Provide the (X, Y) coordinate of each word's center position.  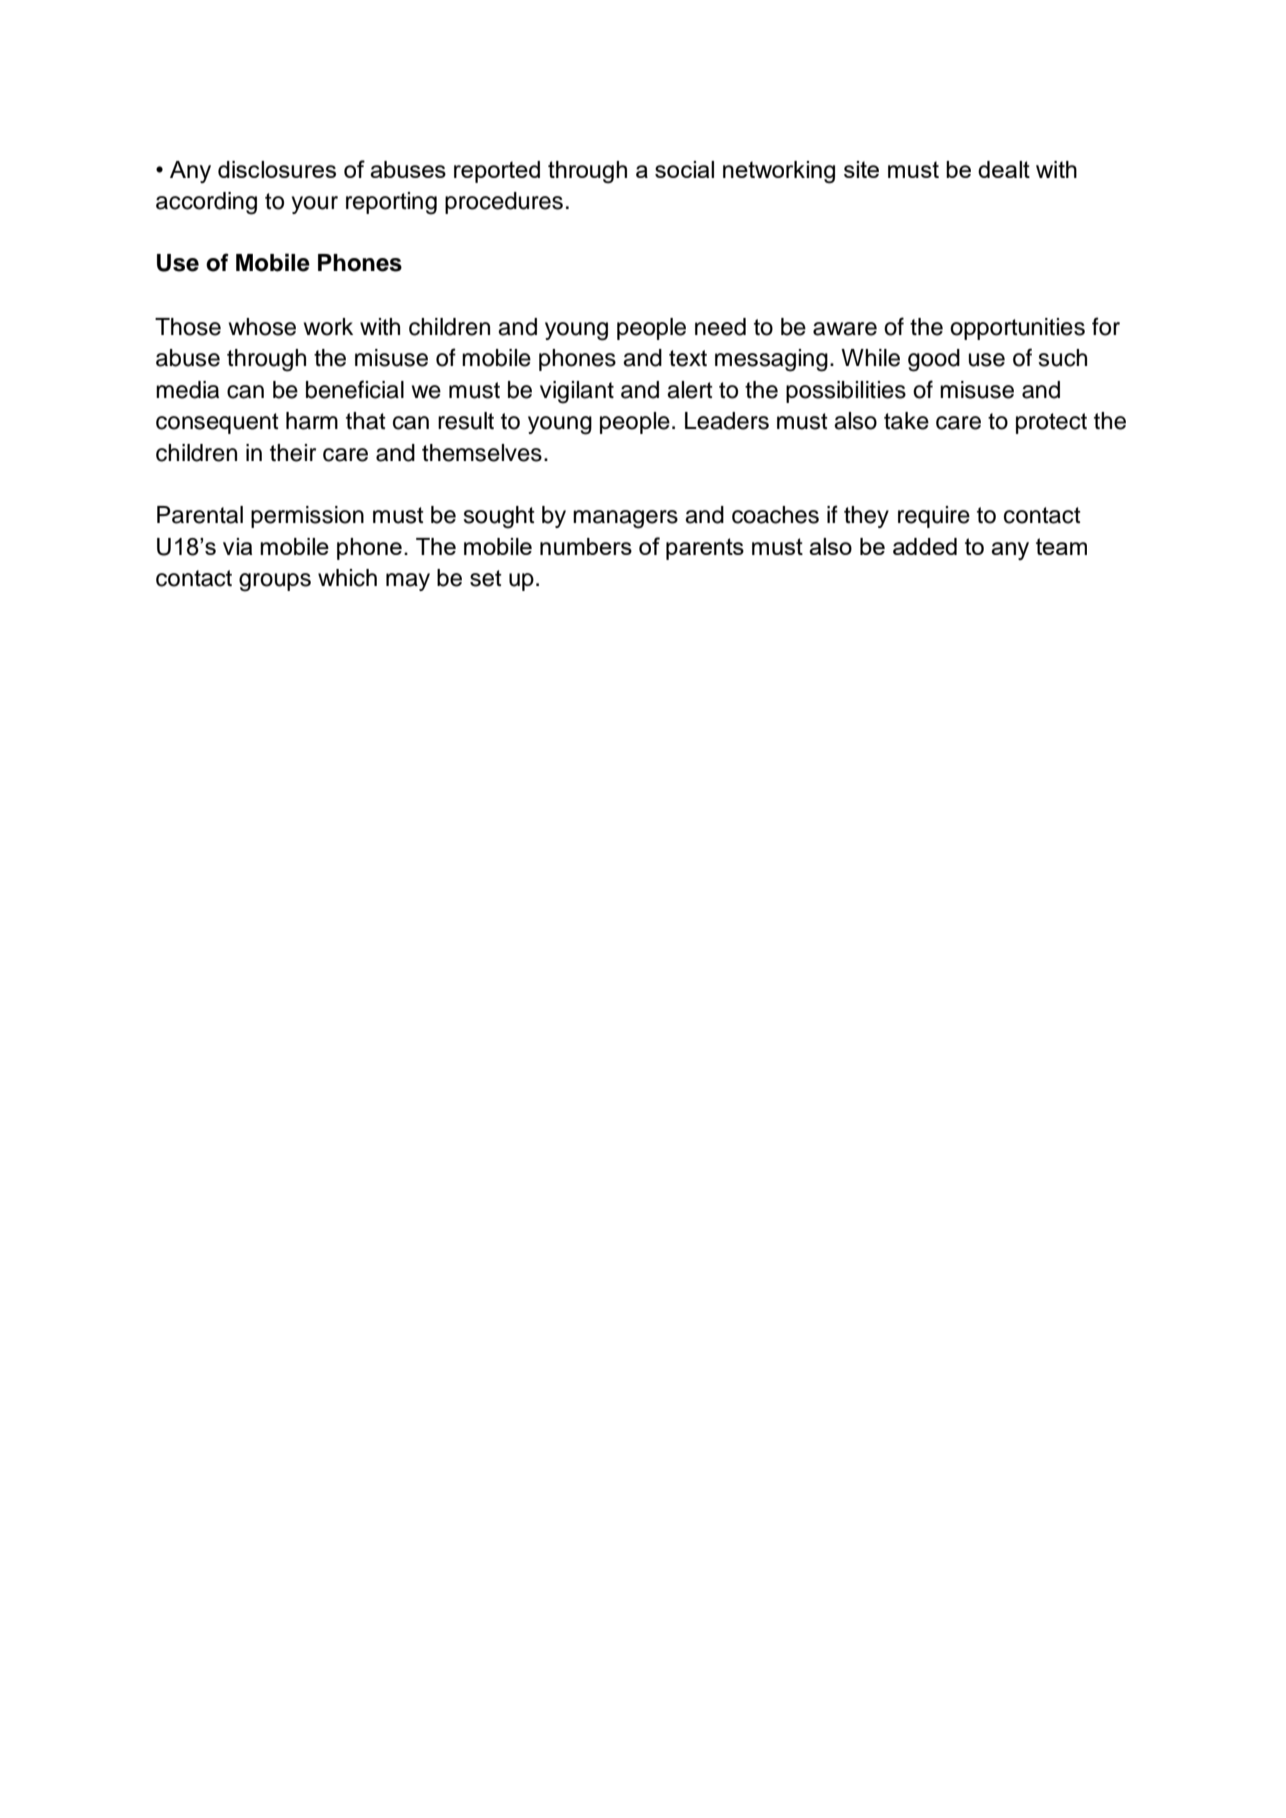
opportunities (1017, 329)
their (293, 453)
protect (1051, 423)
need (720, 327)
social (684, 169)
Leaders (727, 421)
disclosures (277, 169)
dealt (1004, 169)
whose (262, 327)
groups (275, 582)
